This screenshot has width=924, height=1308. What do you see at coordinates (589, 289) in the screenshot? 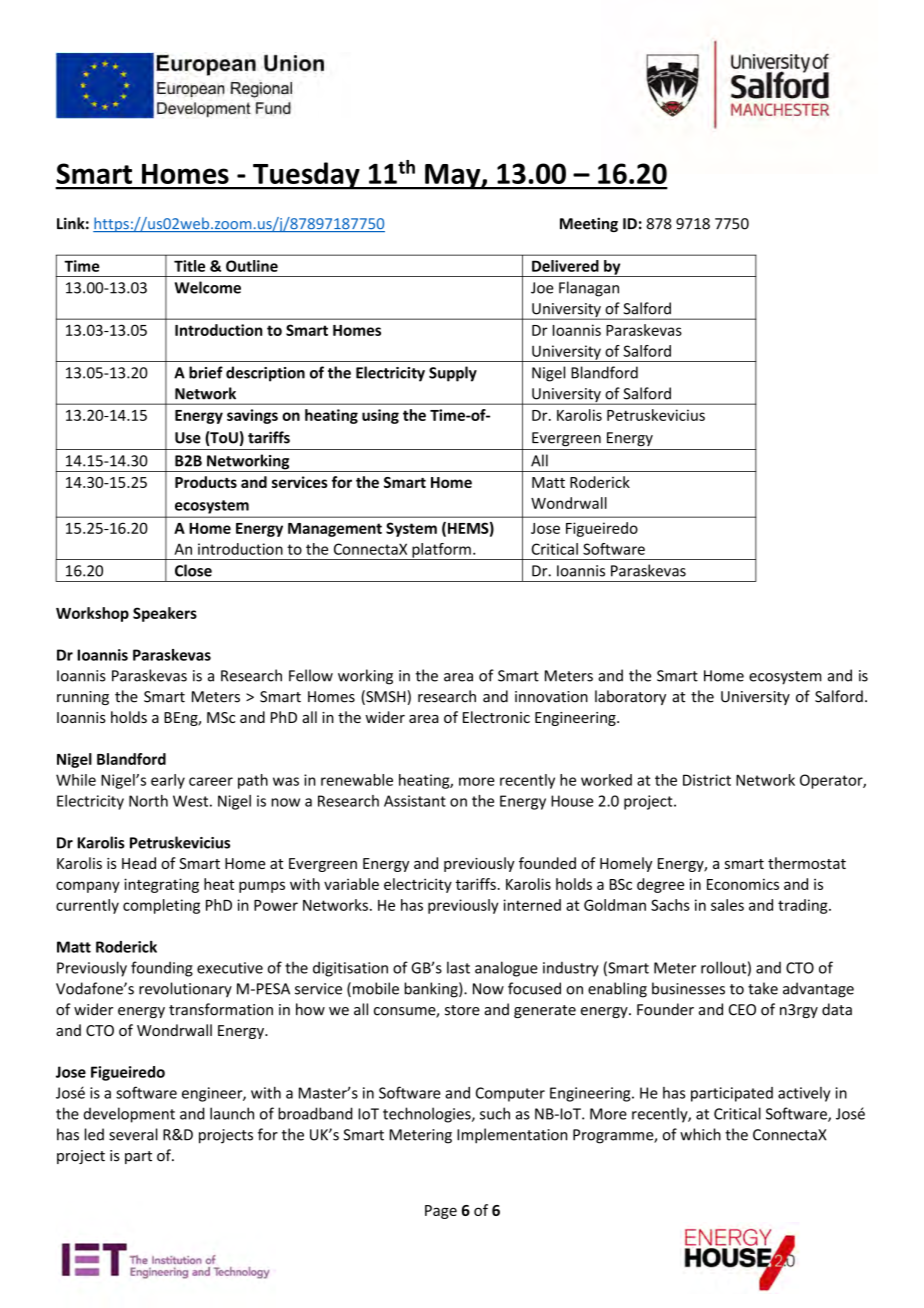
I see `Flanagan` at bounding box center [589, 289].
